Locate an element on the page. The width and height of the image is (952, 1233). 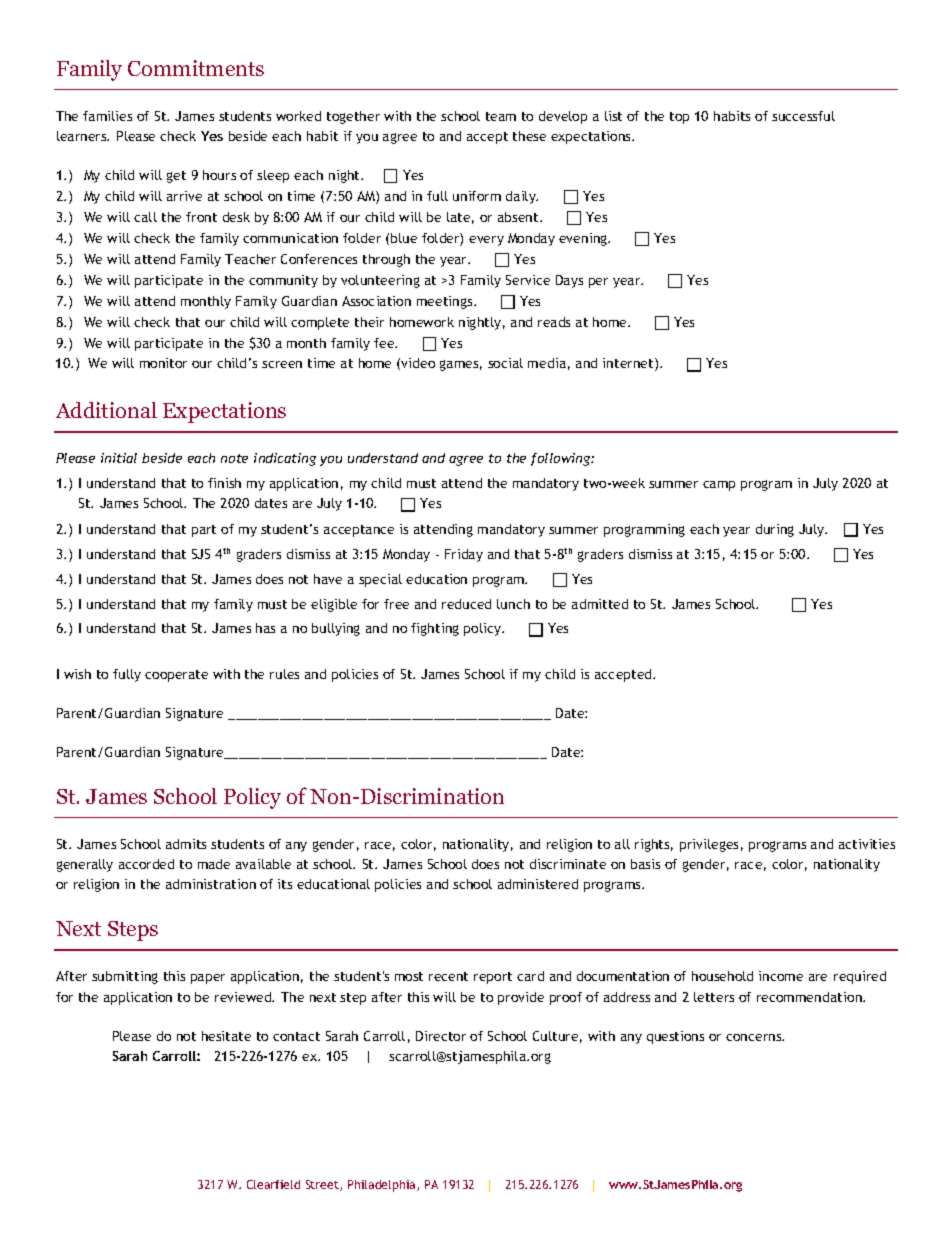
social is located at coordinates (505, 363).
